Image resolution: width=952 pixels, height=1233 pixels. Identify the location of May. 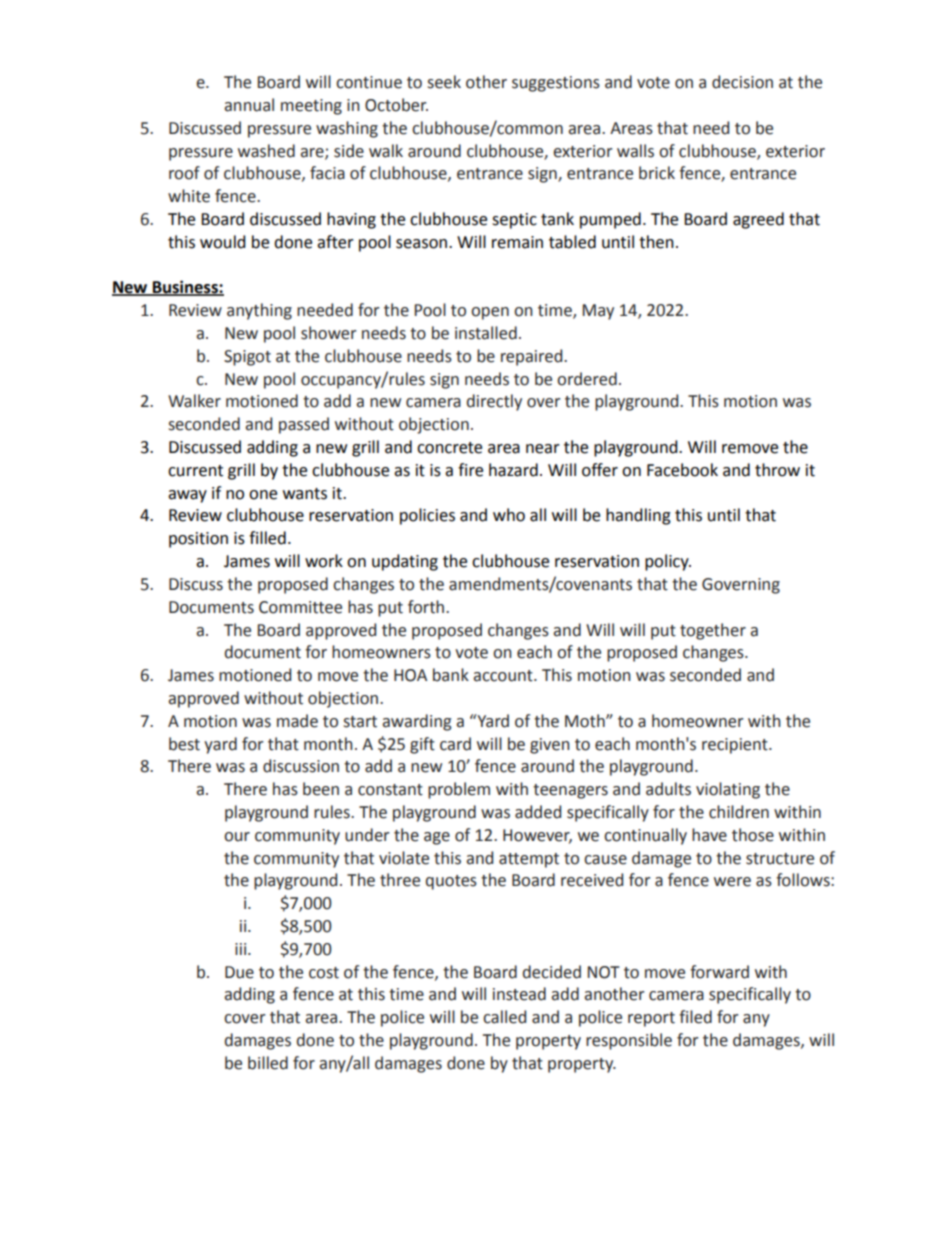
(598, 312).
